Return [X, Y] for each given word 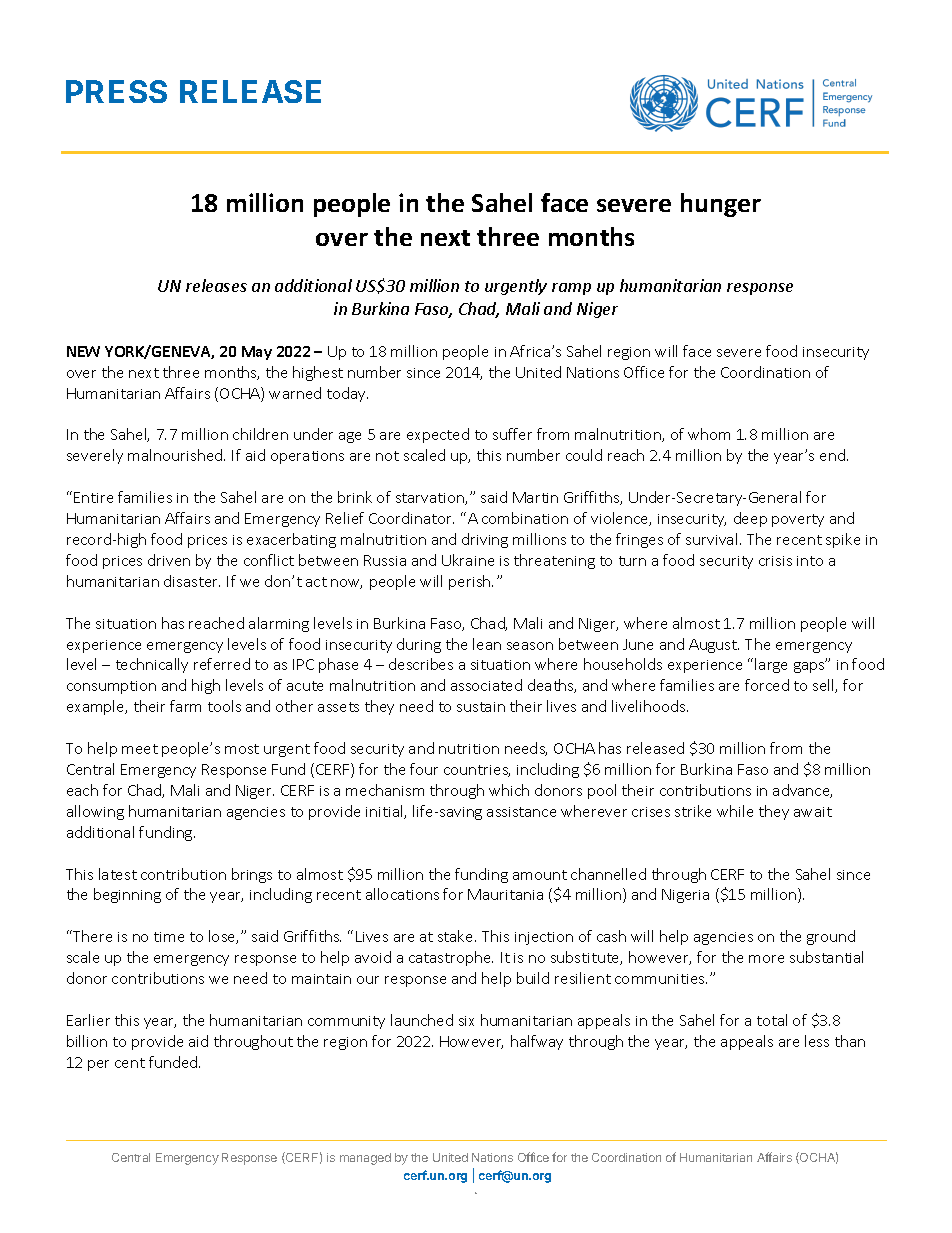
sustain [481, 707]
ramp [571, 289]
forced [767, 685]
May [257, 353]
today [347, 394]
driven [169, 560]
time [169, 937]
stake [457, 936]
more [766, 959]
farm [185, 706]
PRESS [116, 91]
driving [485, 540]
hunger [721, 205]
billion [87, 1041]
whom [709, 434]
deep [750, 519]
